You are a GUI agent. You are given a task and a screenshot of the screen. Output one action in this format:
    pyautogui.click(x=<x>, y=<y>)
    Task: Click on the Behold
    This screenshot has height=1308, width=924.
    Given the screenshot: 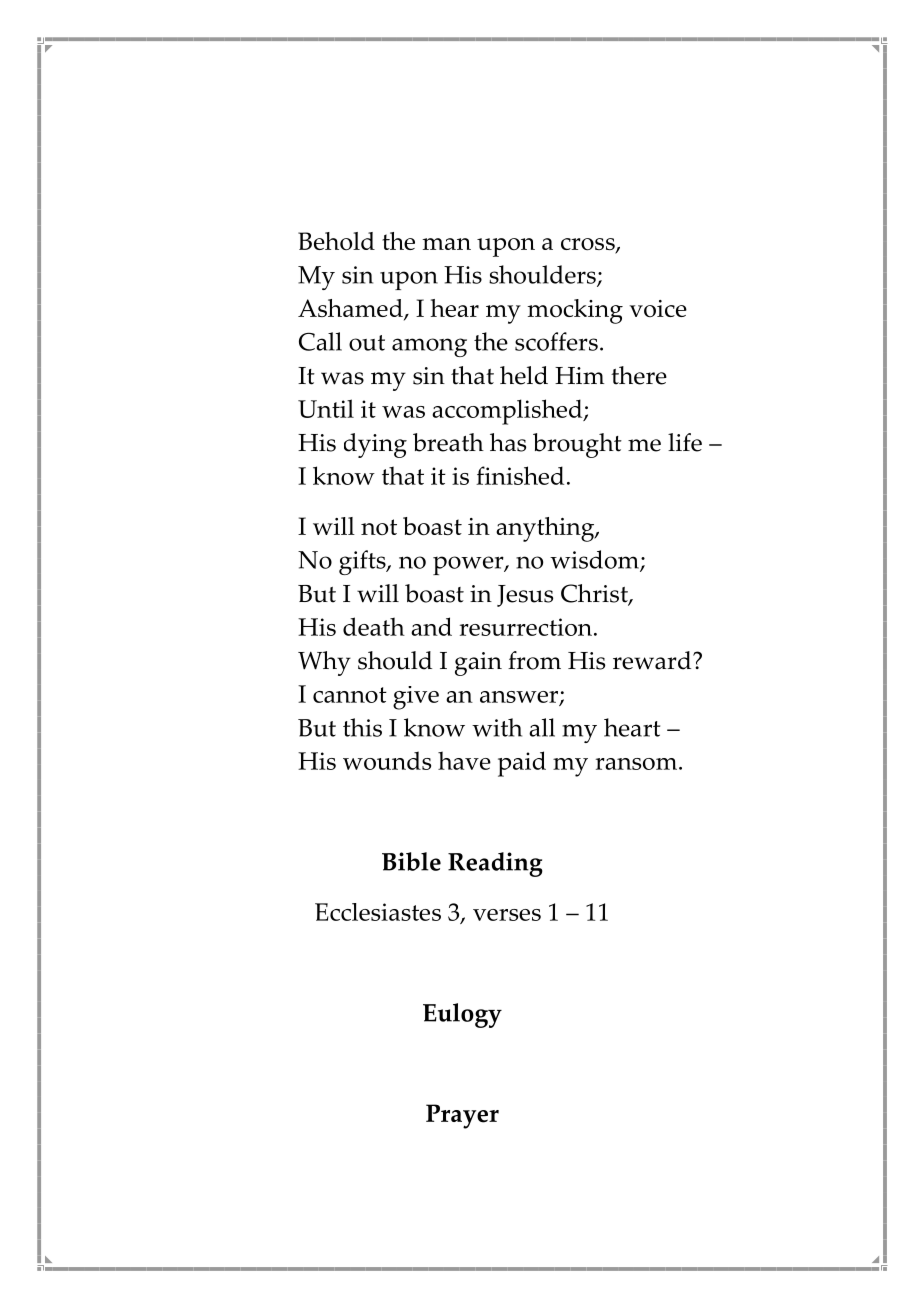 What is the action you would take?
    pyautogui.click(x=336, y=241)
